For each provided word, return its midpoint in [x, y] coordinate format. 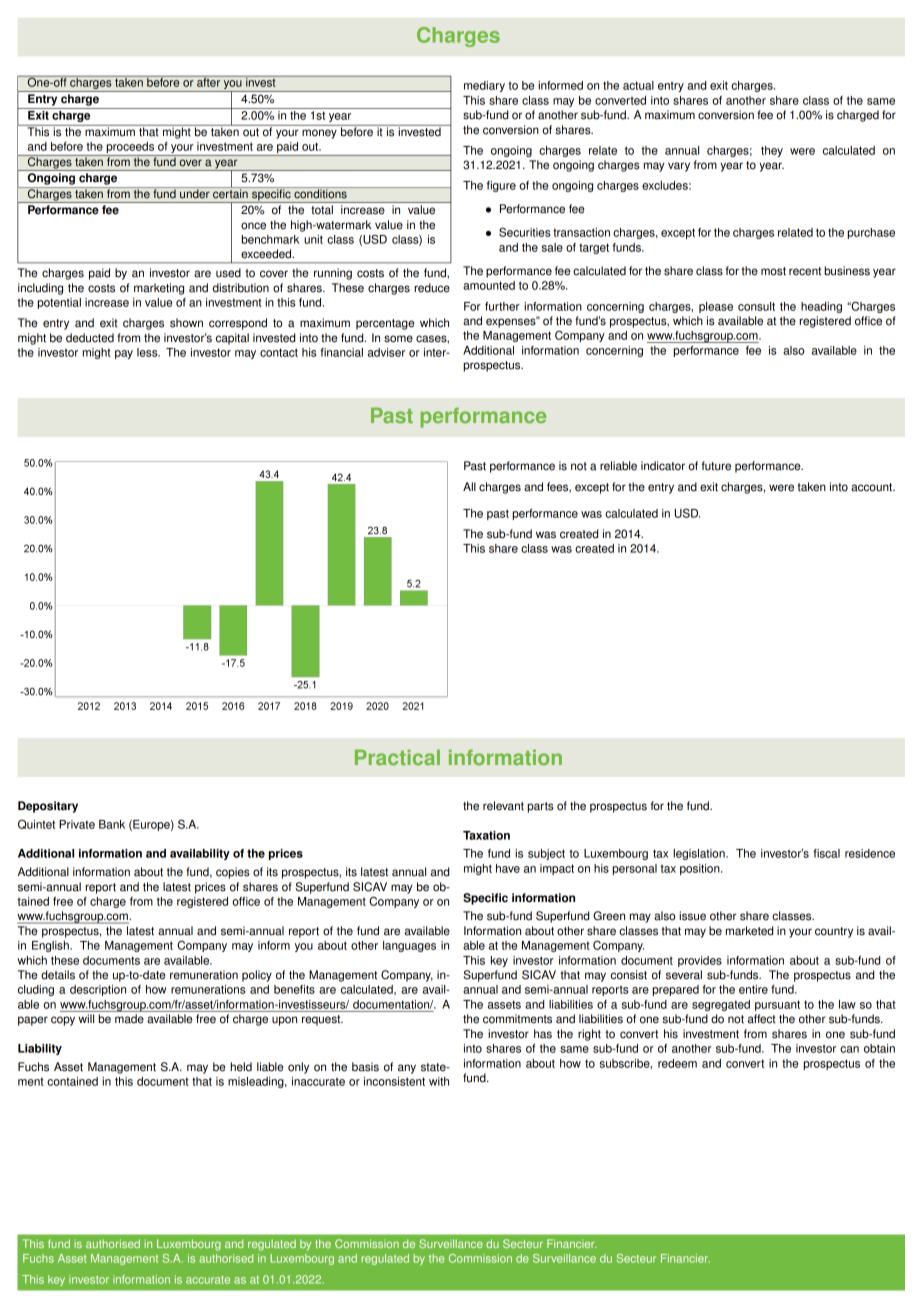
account [873, 487]
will [86, 1018]
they [772, 151]
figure [501, 186]
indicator [663, 466]
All [469, 486]
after [208, 81]
